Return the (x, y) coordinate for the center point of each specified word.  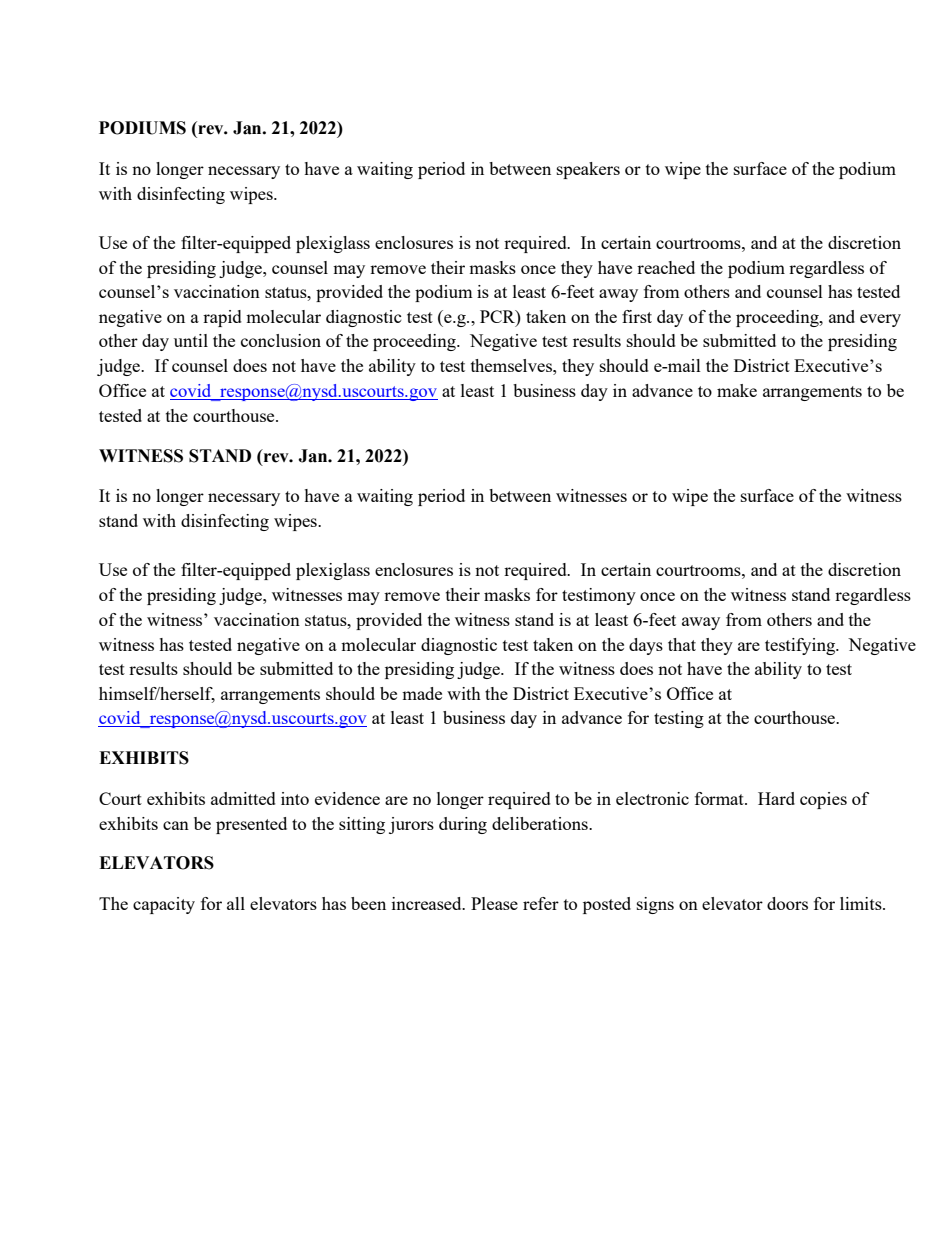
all (236, 903)
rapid (222, 318)
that (682, 644)
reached (666, 267)
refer (541, 903)
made (422, 693)
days (646, 646)
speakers (588, 170)
